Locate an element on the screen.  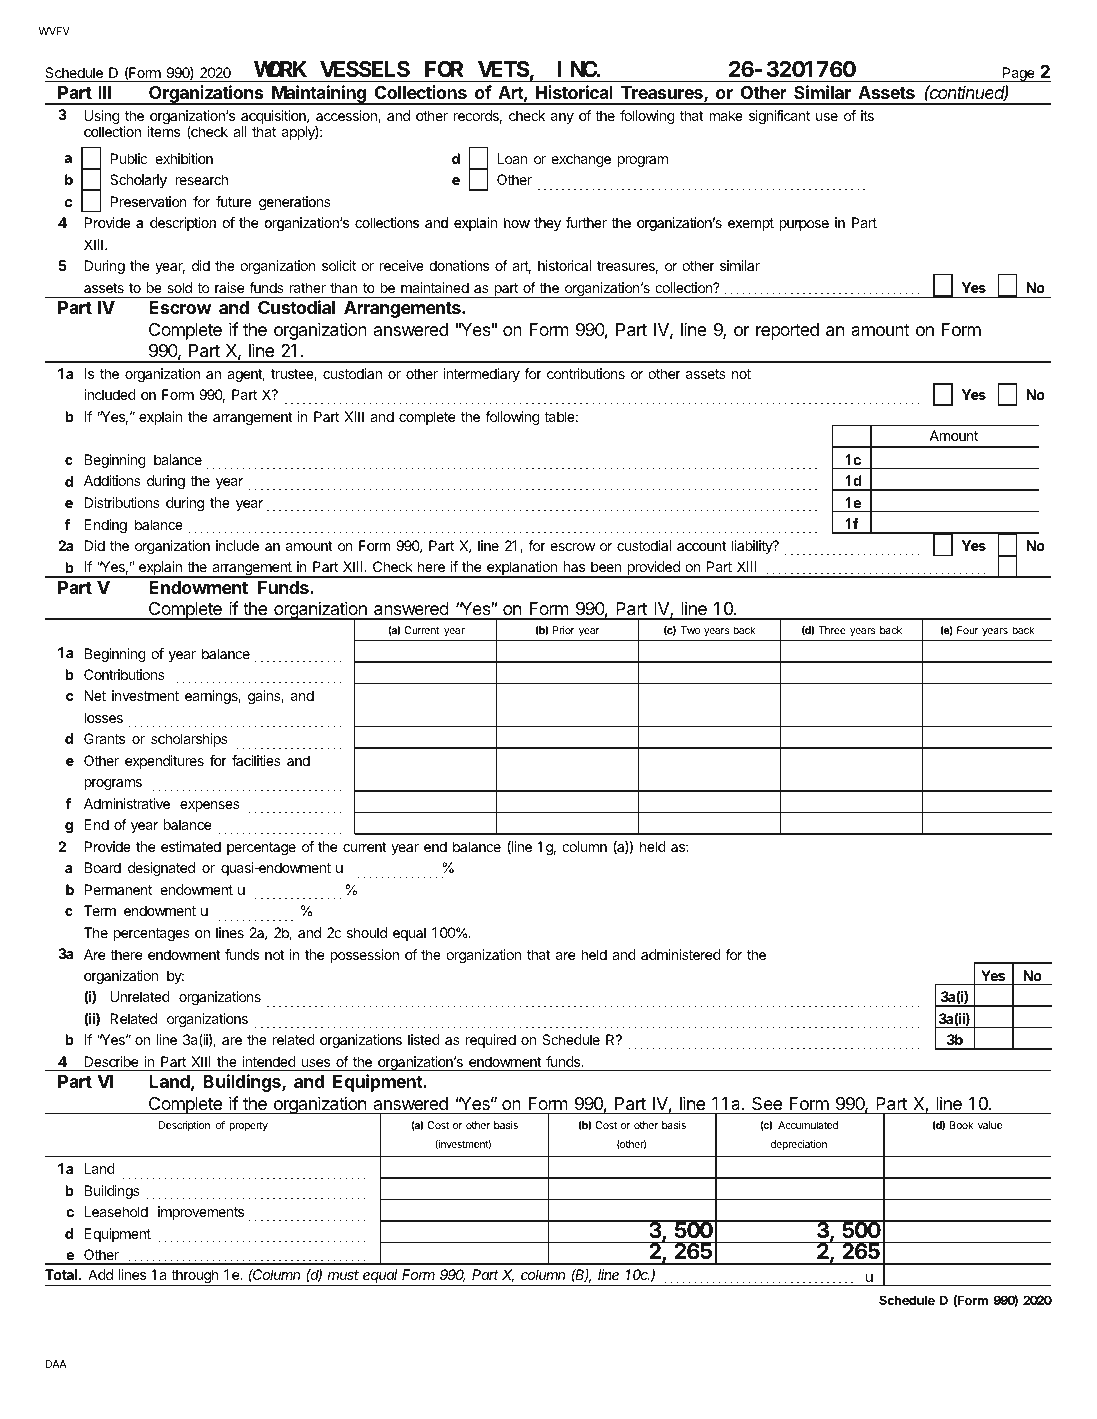
Book is located at coordinates (961, 1125).
